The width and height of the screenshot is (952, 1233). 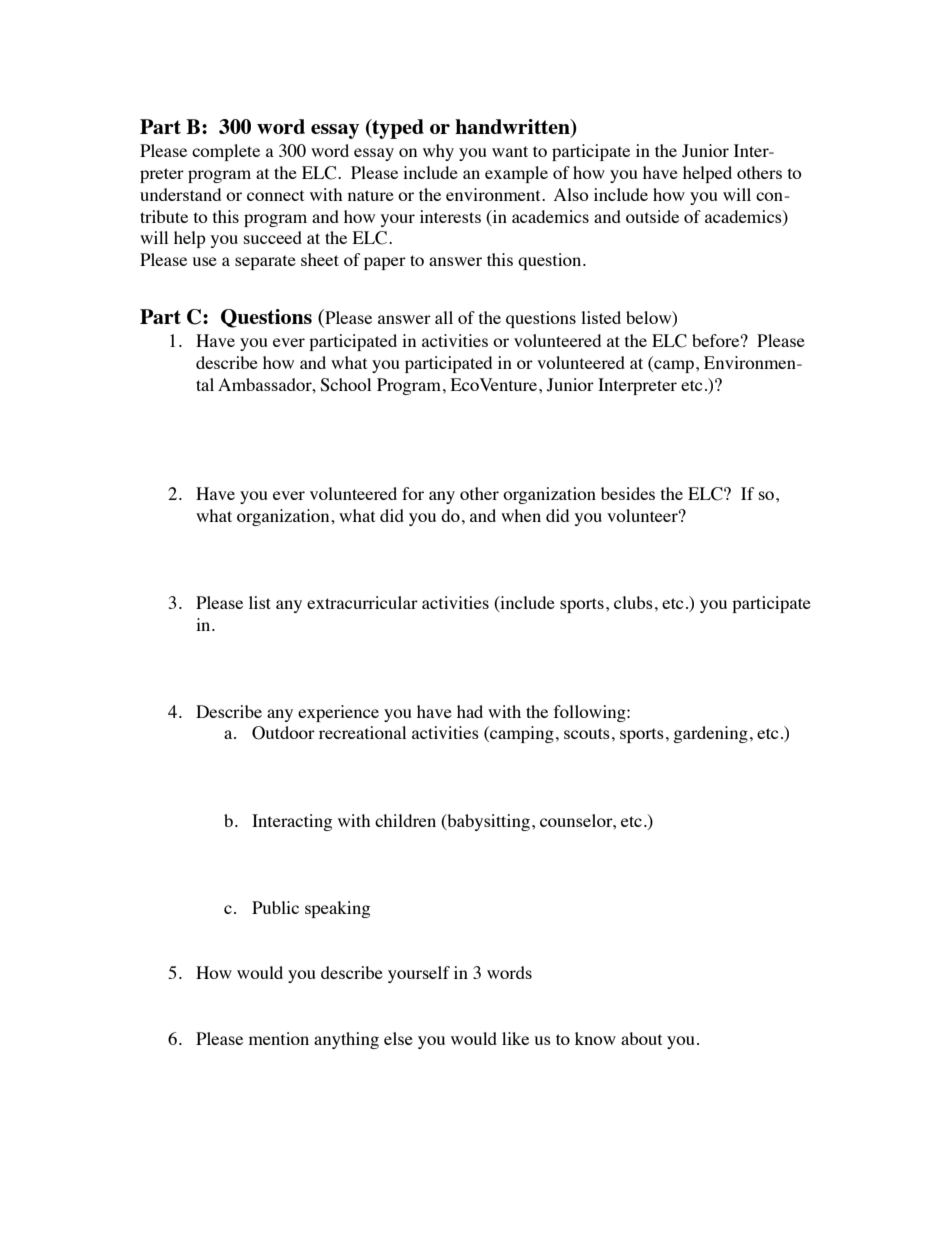 I want to click on scouts, so click(x=587, y=733).
